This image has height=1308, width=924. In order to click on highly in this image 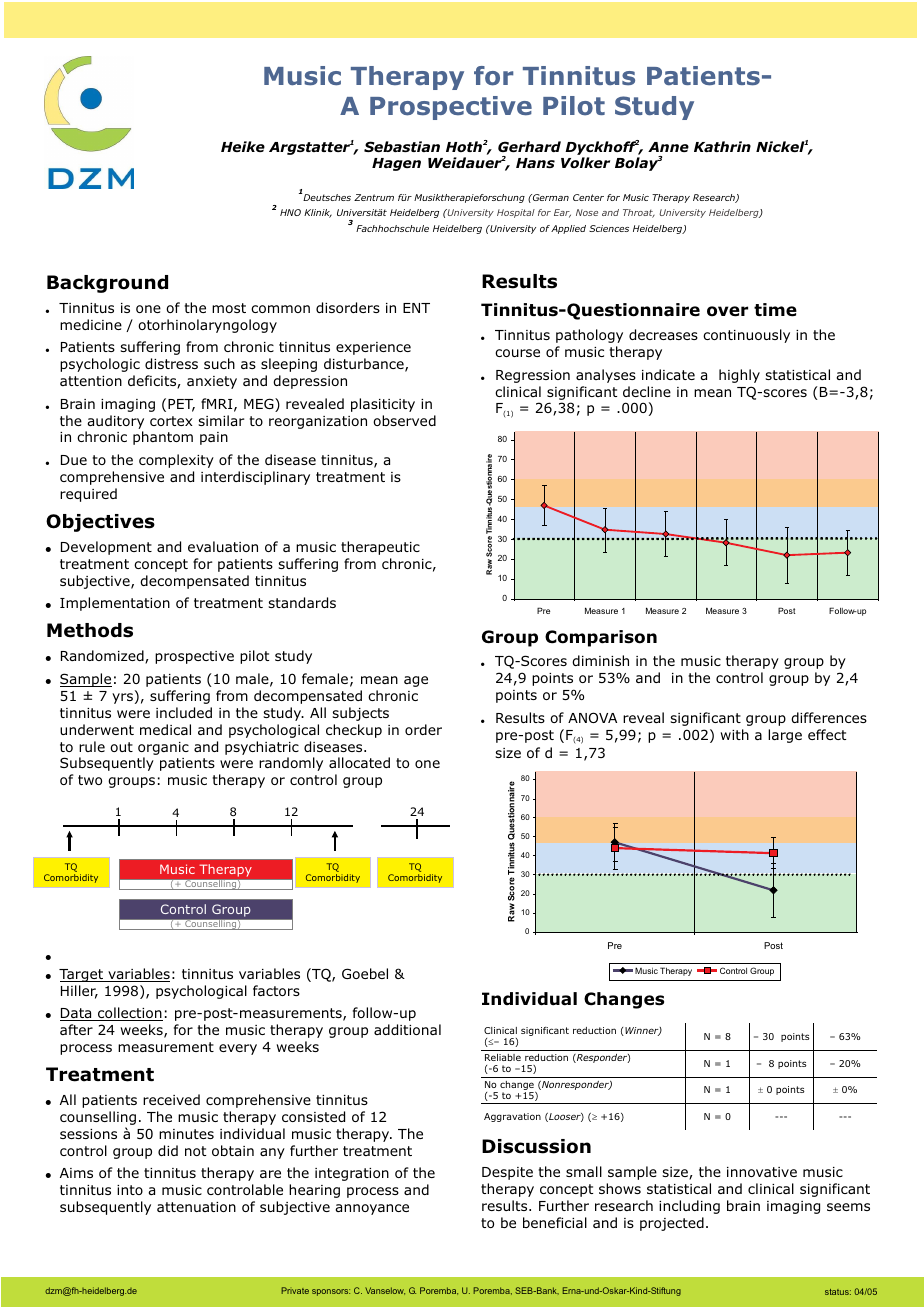, I will do `click(739, 376)`.
